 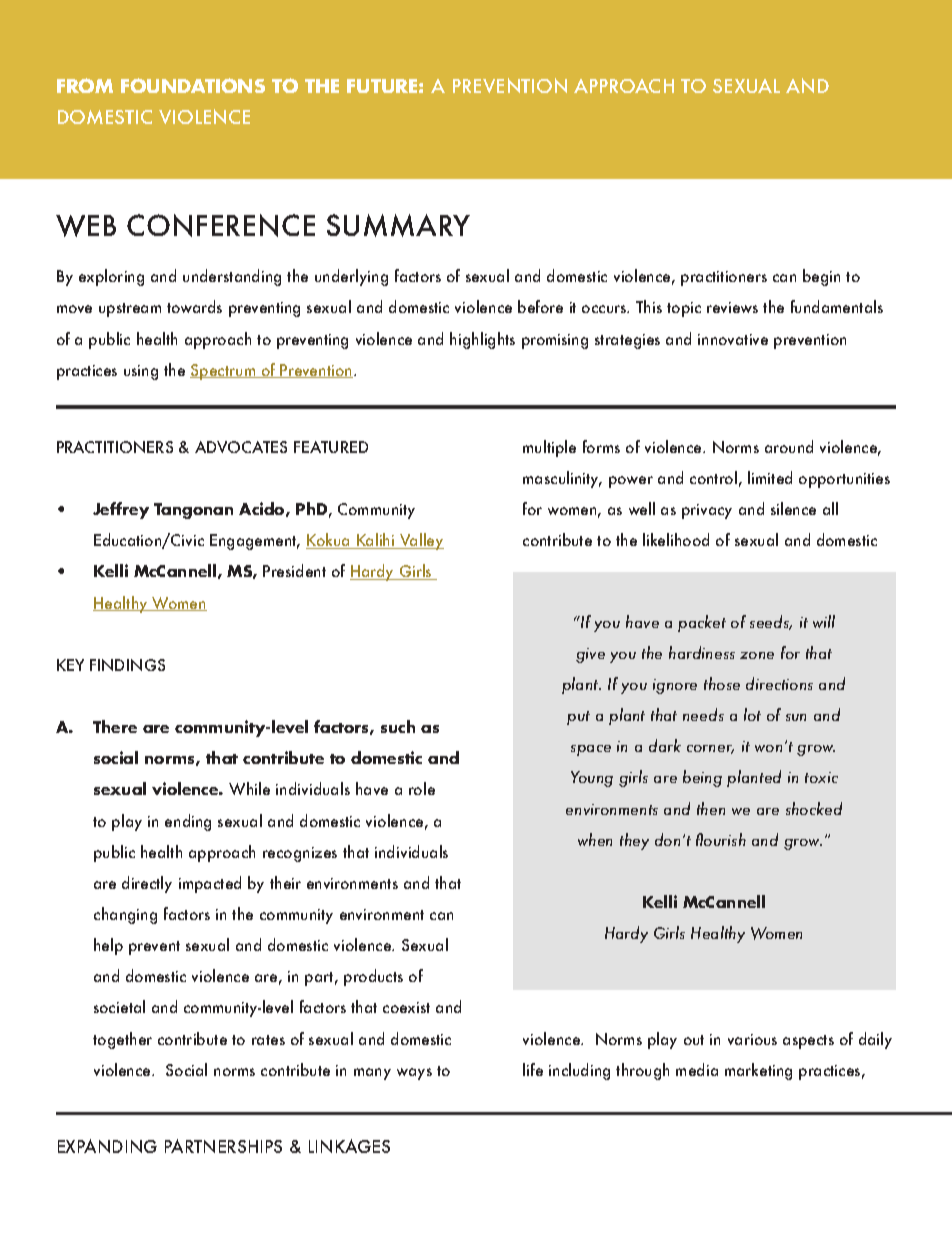 I want to click on SUMMARY, so click(x=398, y=225).
